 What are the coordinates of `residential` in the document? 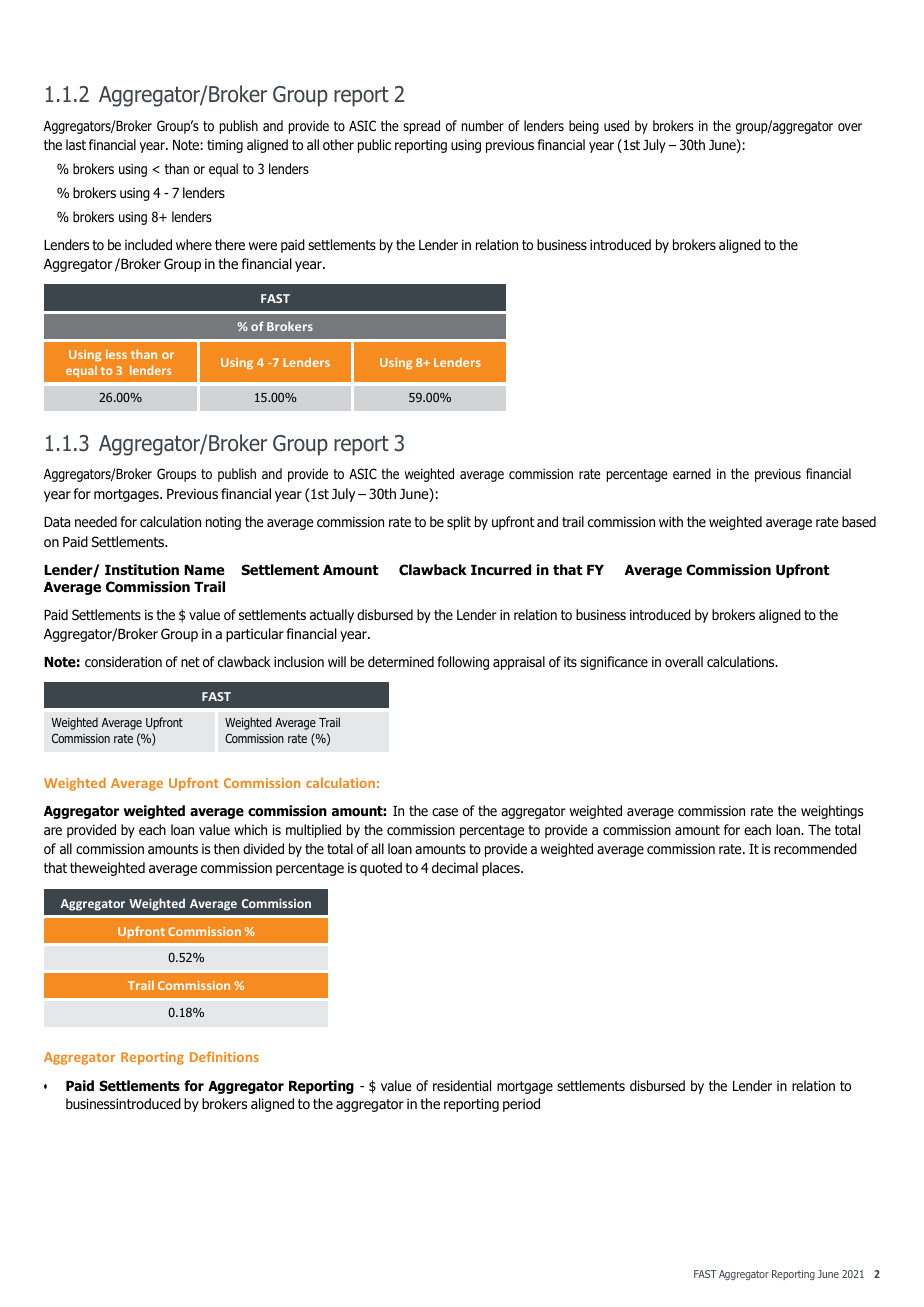 It's located at (462, 1085).
